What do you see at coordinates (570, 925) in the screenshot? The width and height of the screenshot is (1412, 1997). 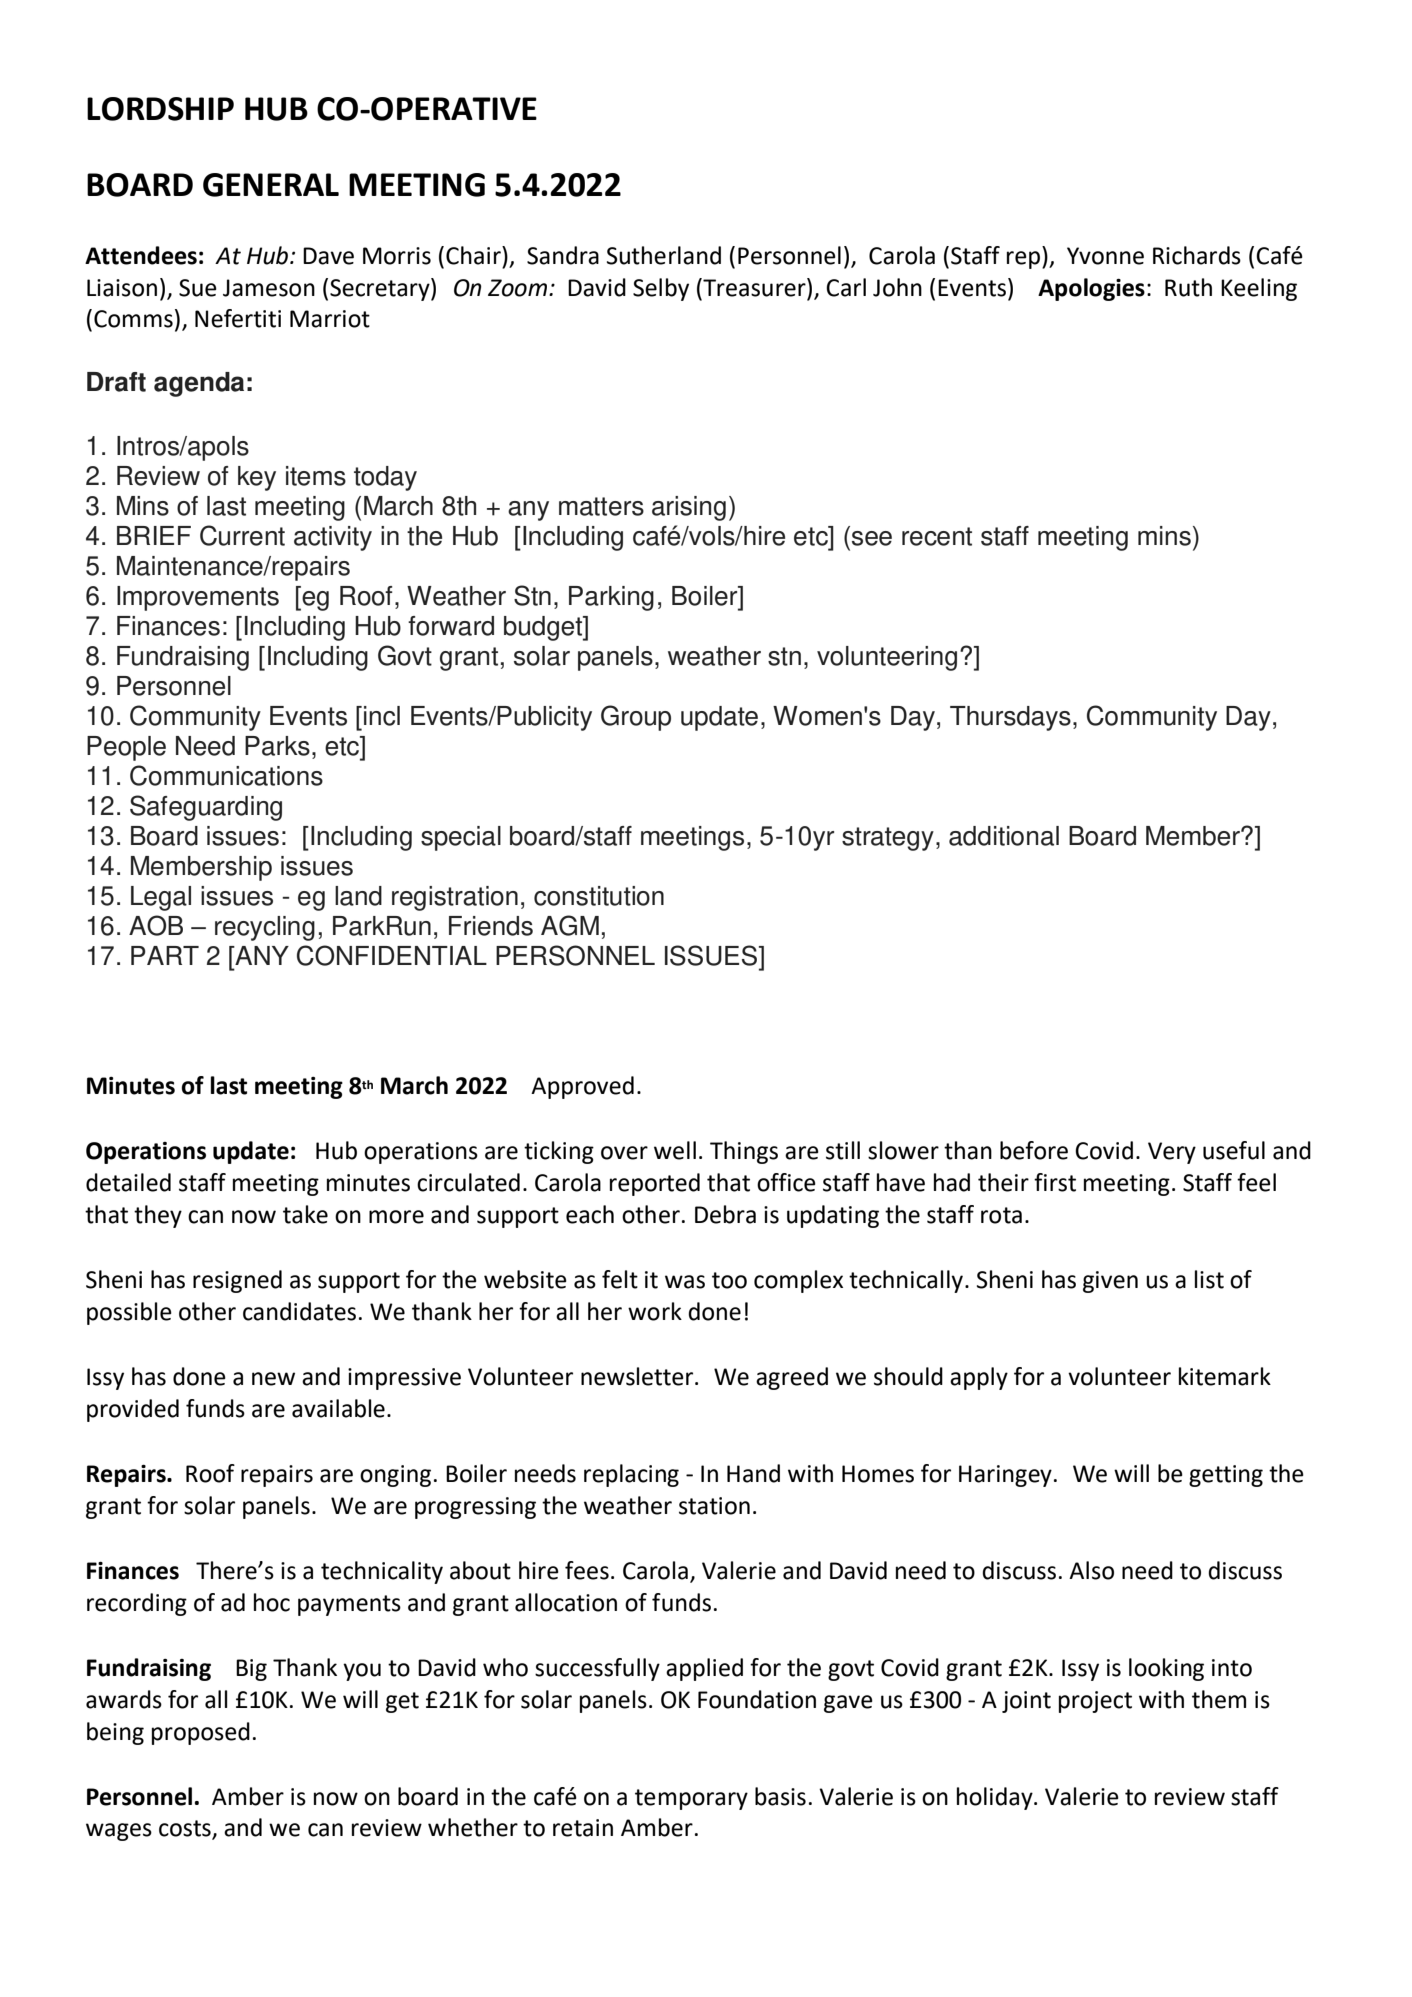 I see `AGM` at bounding box center [570, 925].
